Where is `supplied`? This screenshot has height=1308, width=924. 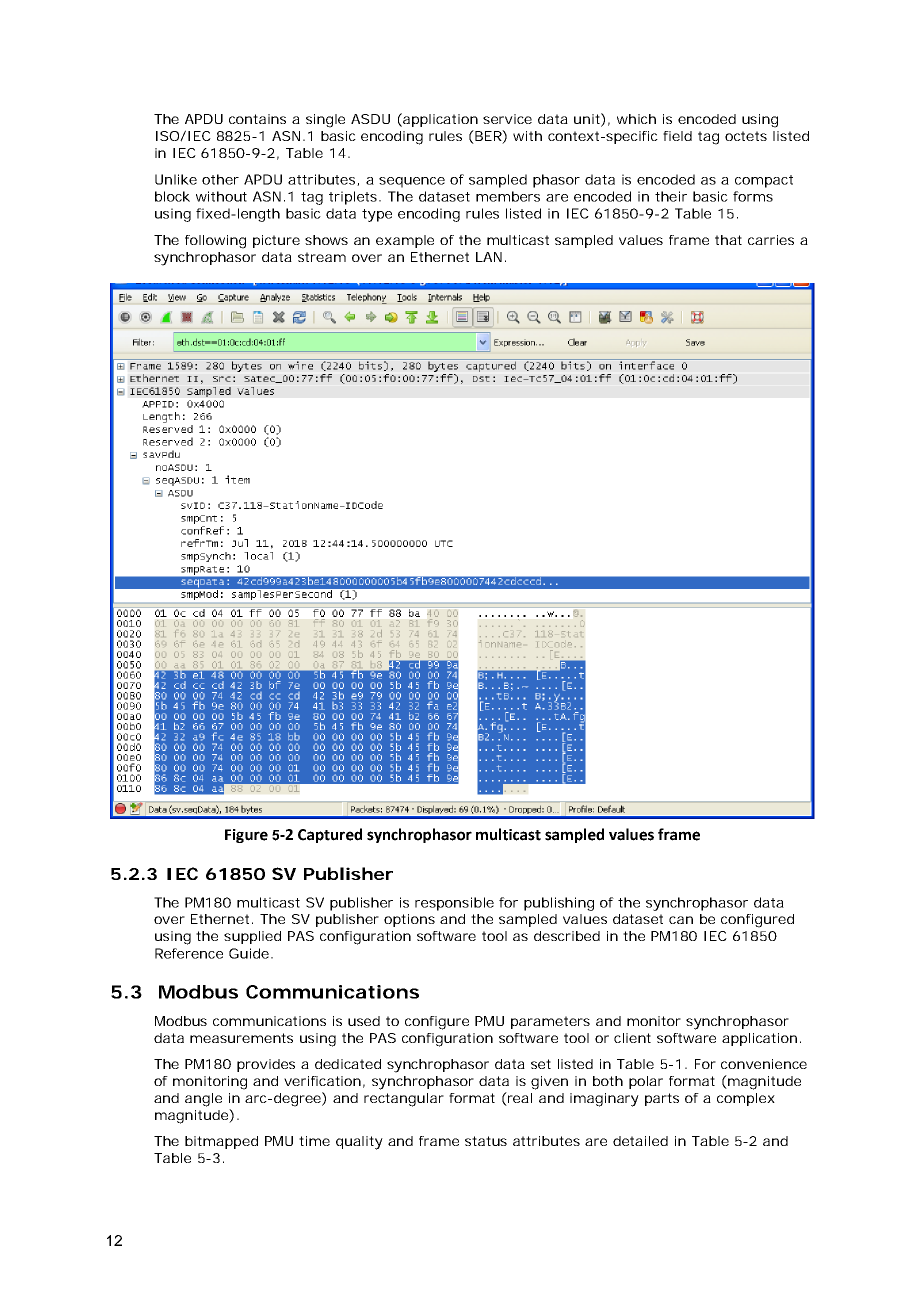
supplied is located at coordinates (252, 937).
